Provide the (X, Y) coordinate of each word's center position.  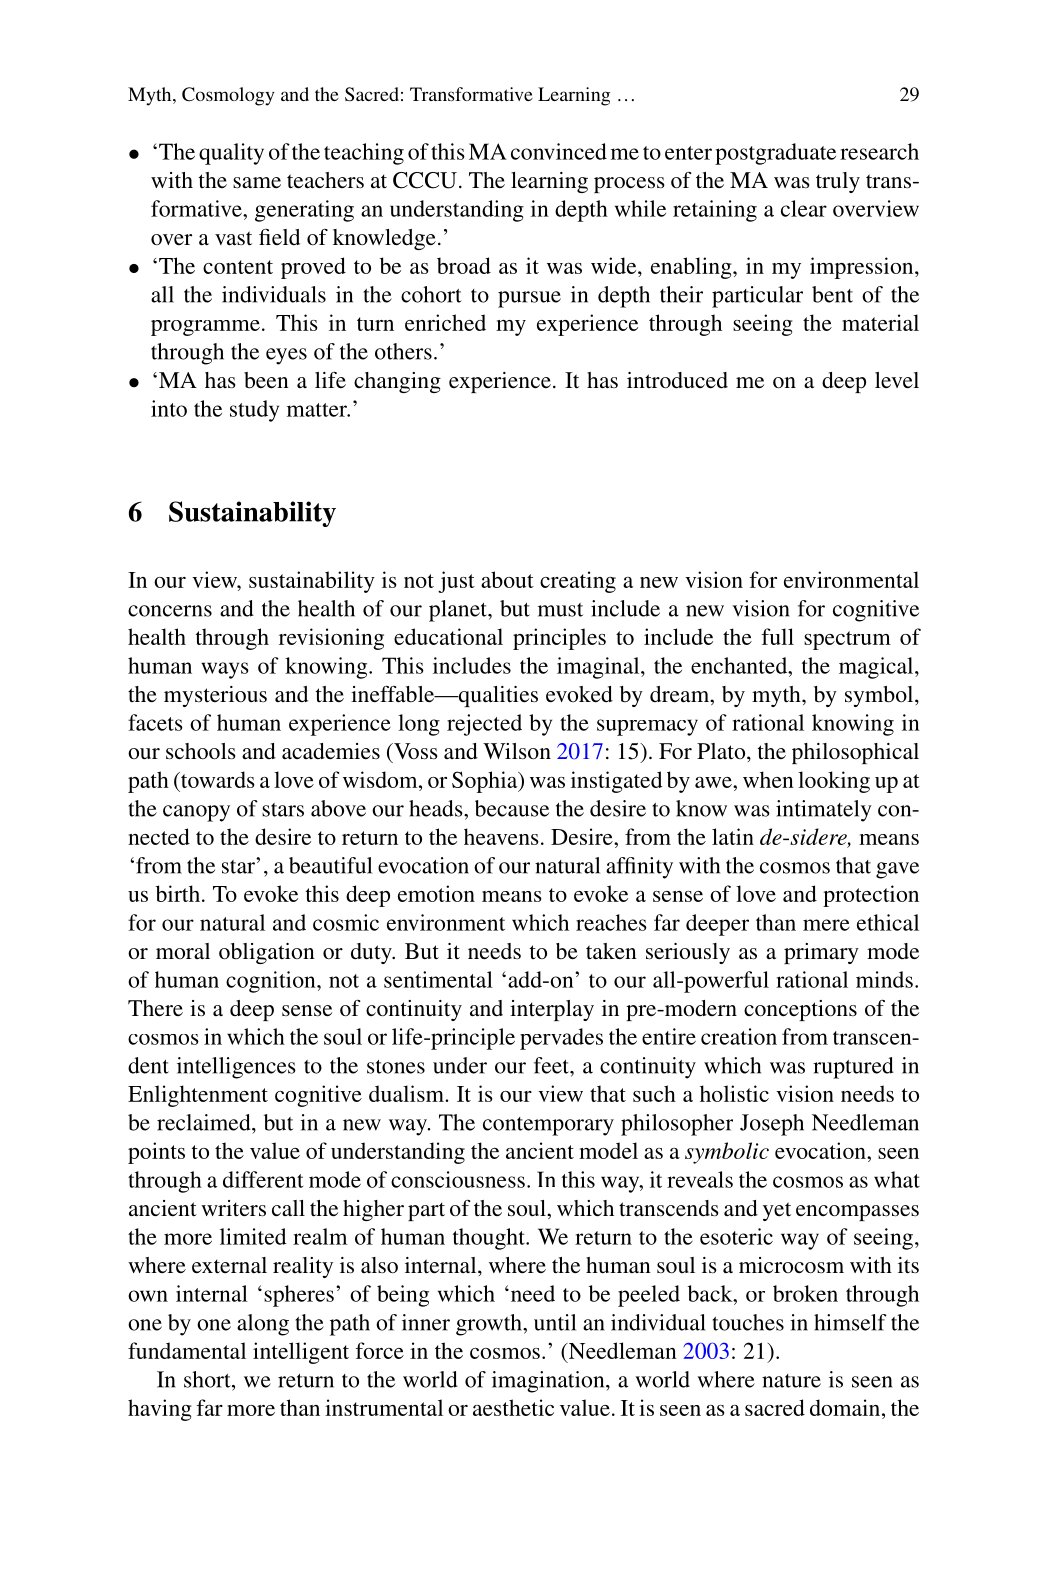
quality (231, 154)
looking (834, 782)
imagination (549, 1382)
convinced (559, 151)
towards (217, 779)
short (208, 1379)
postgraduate (775, 154)
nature (791, 1381)
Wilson (517, 751)
